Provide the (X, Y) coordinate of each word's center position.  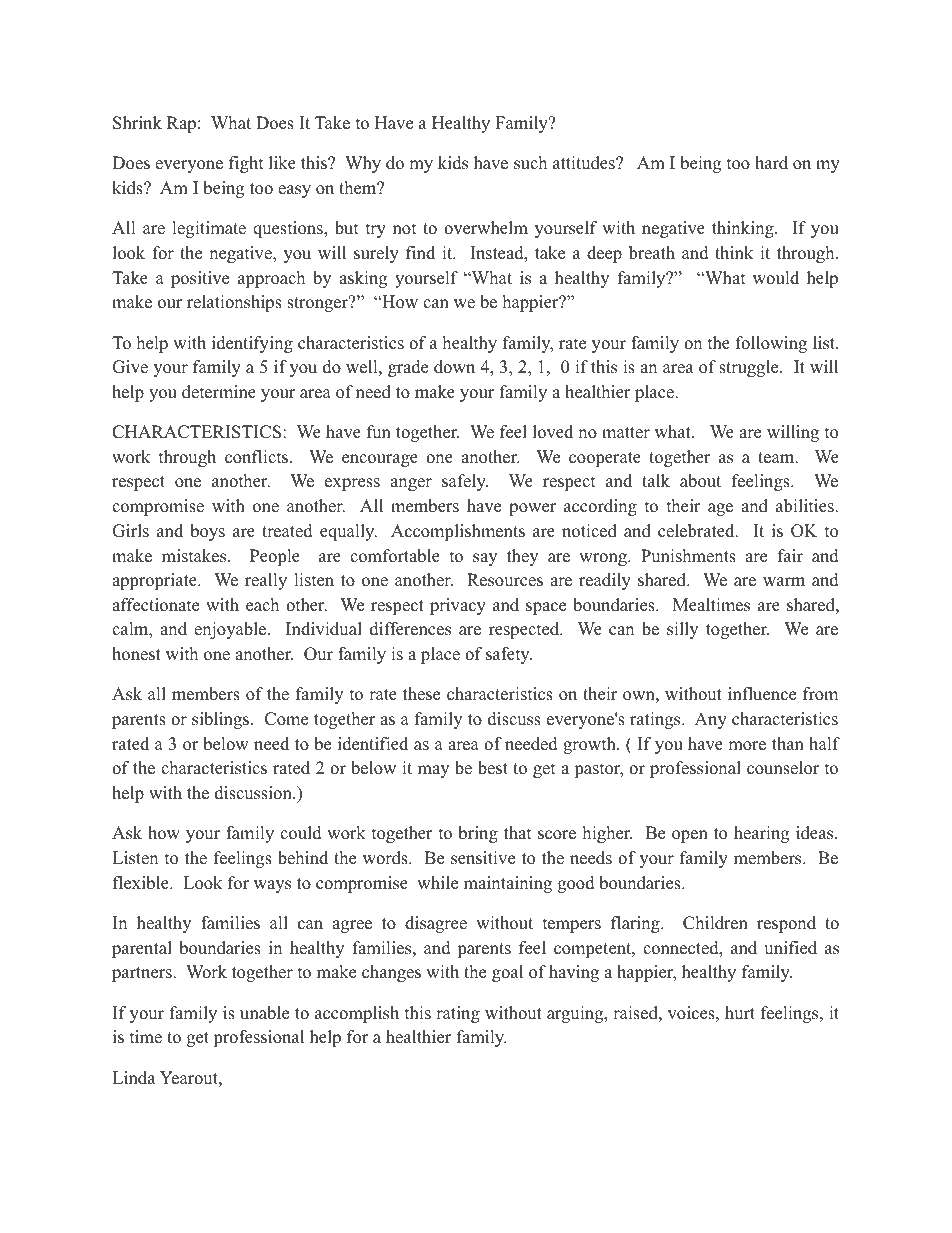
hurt (740, 1013)
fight (246, 164)
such (530, 163)
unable (264, 1013)
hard (771, 163)
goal (507, 973)
